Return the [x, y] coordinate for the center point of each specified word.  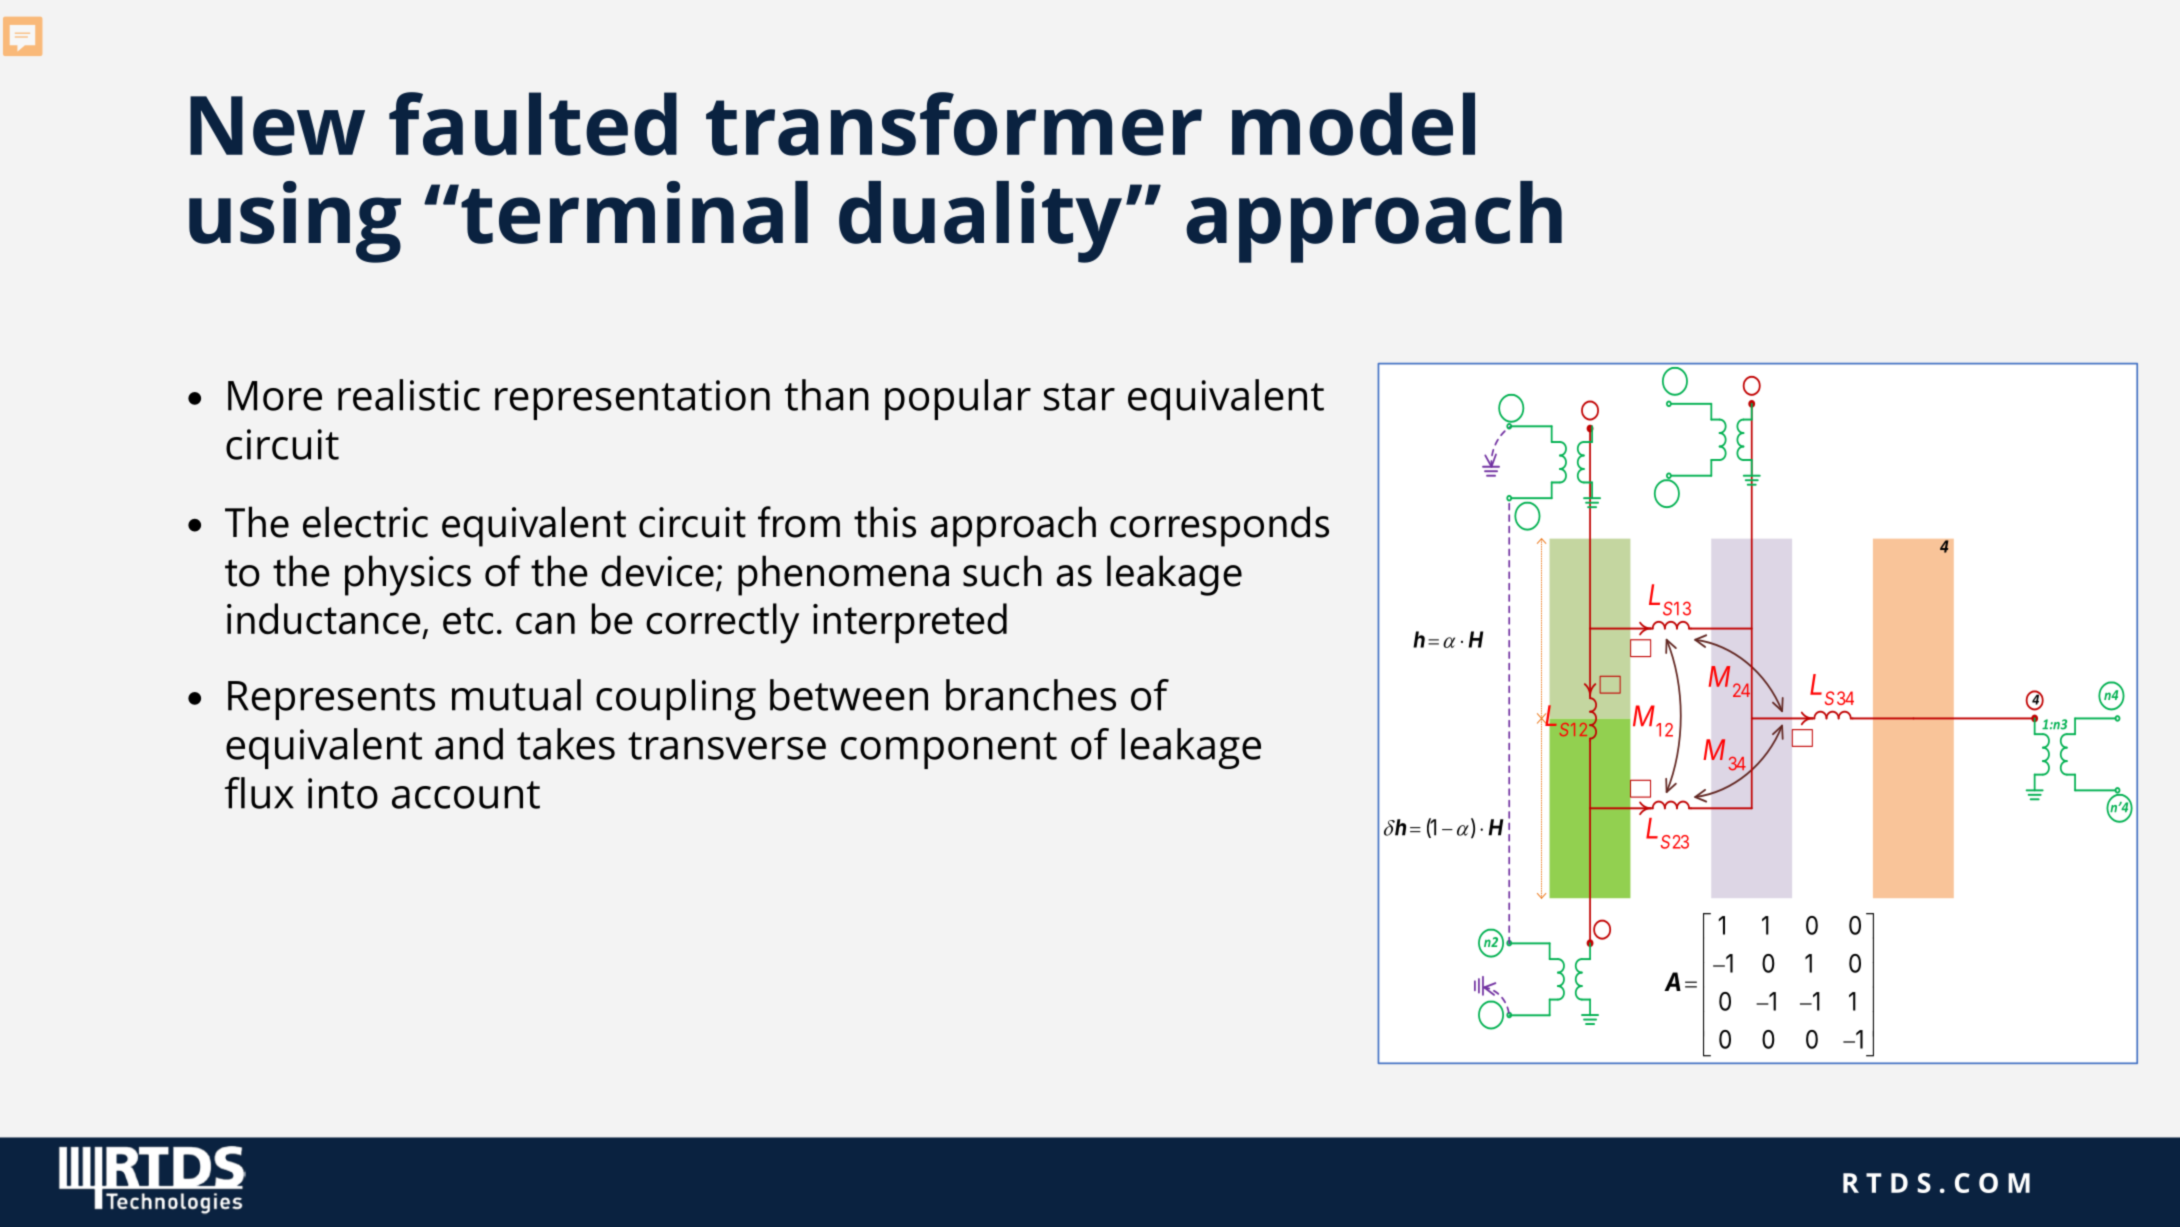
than [827, 395]
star [1079, 397]
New [277, 126]
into [343, 793]
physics [408, 575]
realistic [409, 395]
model [1353, 124]
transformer [954, 124]
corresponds [1219, 526]
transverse [727, 746]
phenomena [843, 575]
